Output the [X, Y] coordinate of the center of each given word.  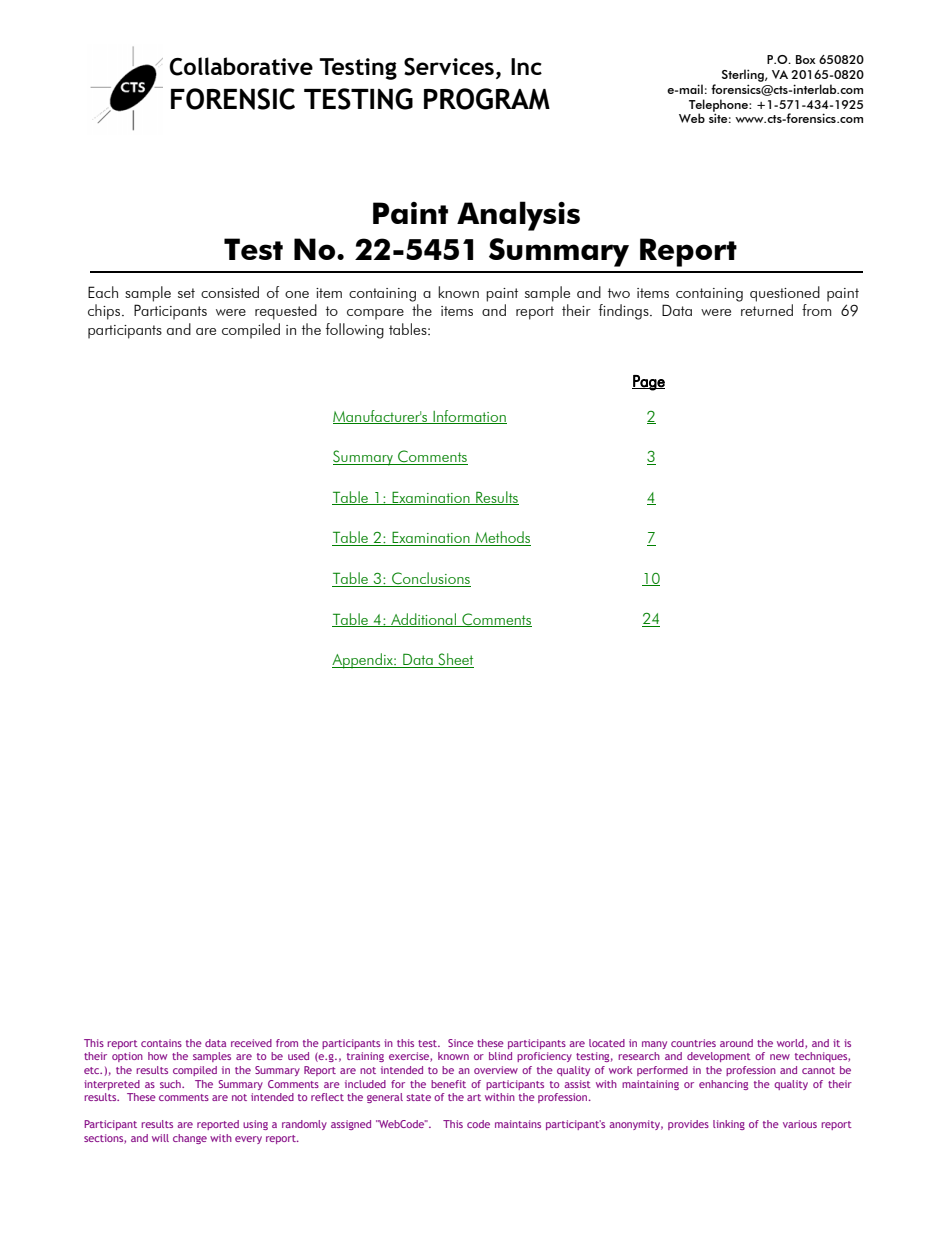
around [736, 1043]
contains [161, 1043]
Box [806, 59]
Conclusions [430, 579]
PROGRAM [487, 99]
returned [767, 310]
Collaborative [241, 66]
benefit [448, 1084]
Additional [423, 620]
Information [469, 417]
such [171, 1084]
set [186, 293]
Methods [502, 538]
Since [461, 1043]
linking [729, 1125]
